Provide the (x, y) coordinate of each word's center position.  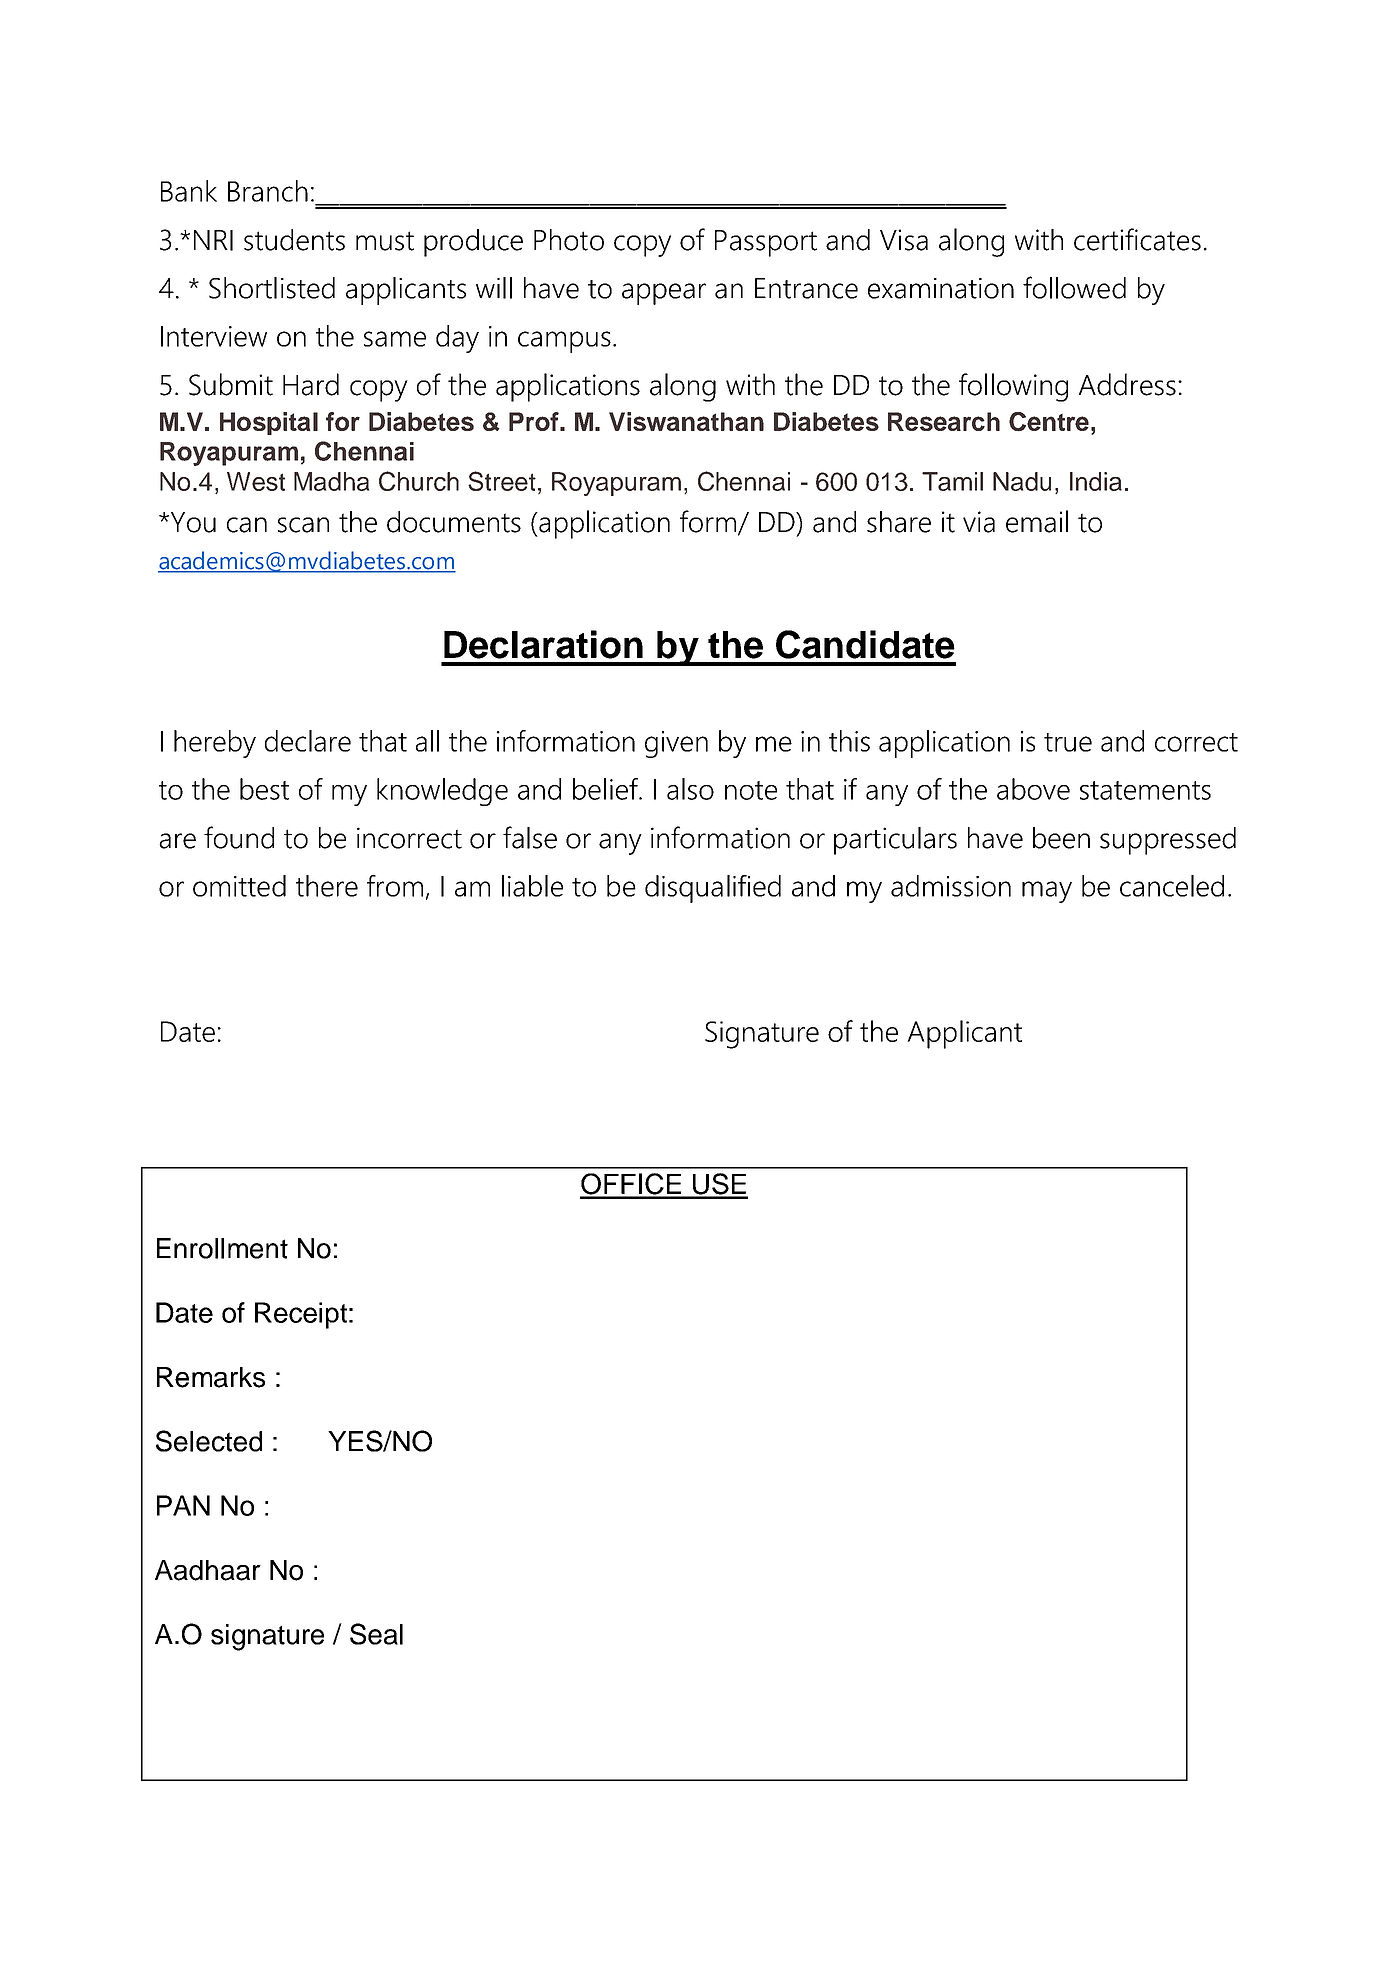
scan (303, 525)
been (1061, 838)
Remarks (211, 1377)
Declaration (543, 644)
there (327, 886)
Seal (376, 1634)
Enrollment (222, 1248)
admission (951, 886)
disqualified (713, 889)
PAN (183, 1505)
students (294, 240)
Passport (766, 243)
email (1037, 521)
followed (1074, 287)
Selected (209, 1441)
